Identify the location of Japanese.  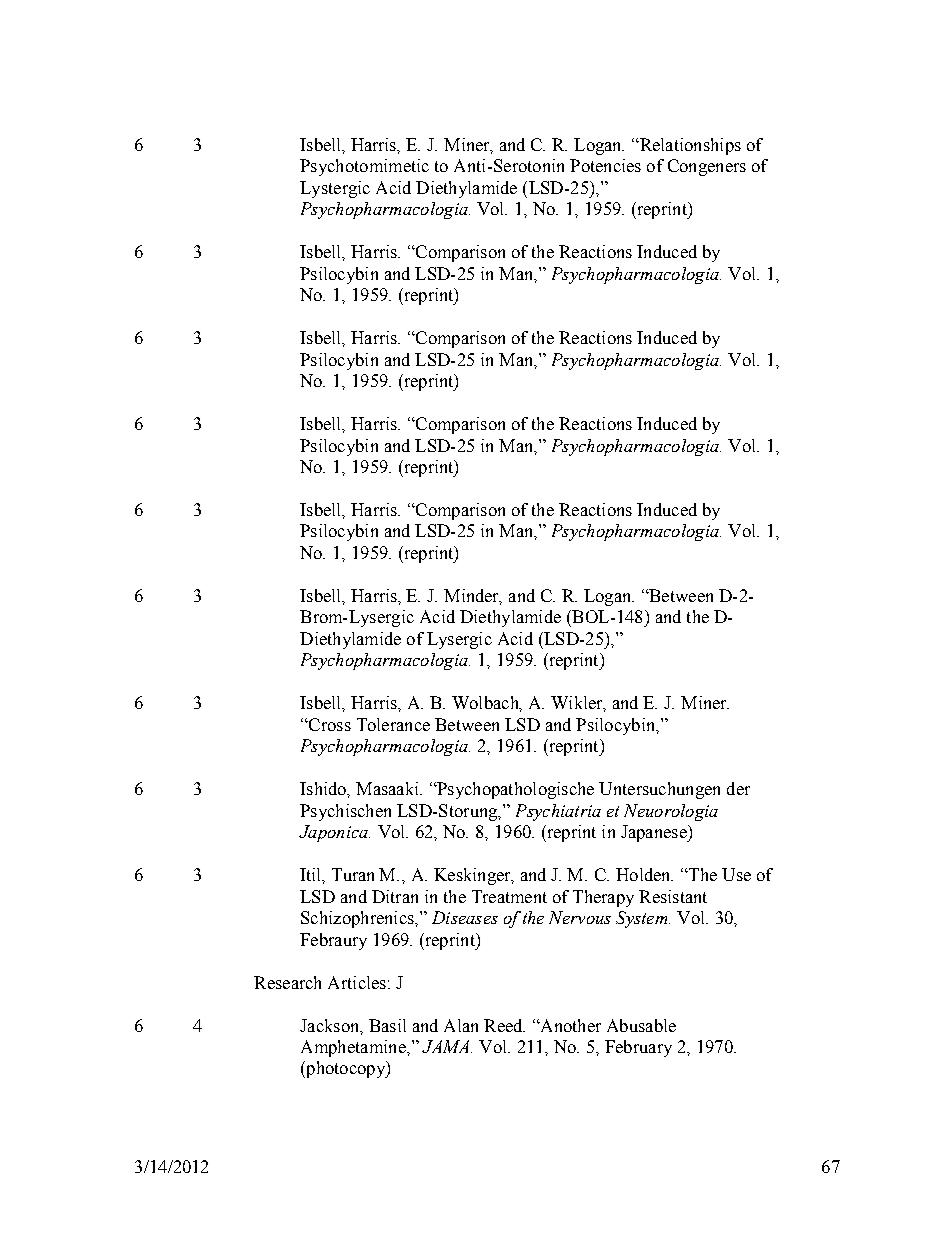
(655, 833).
